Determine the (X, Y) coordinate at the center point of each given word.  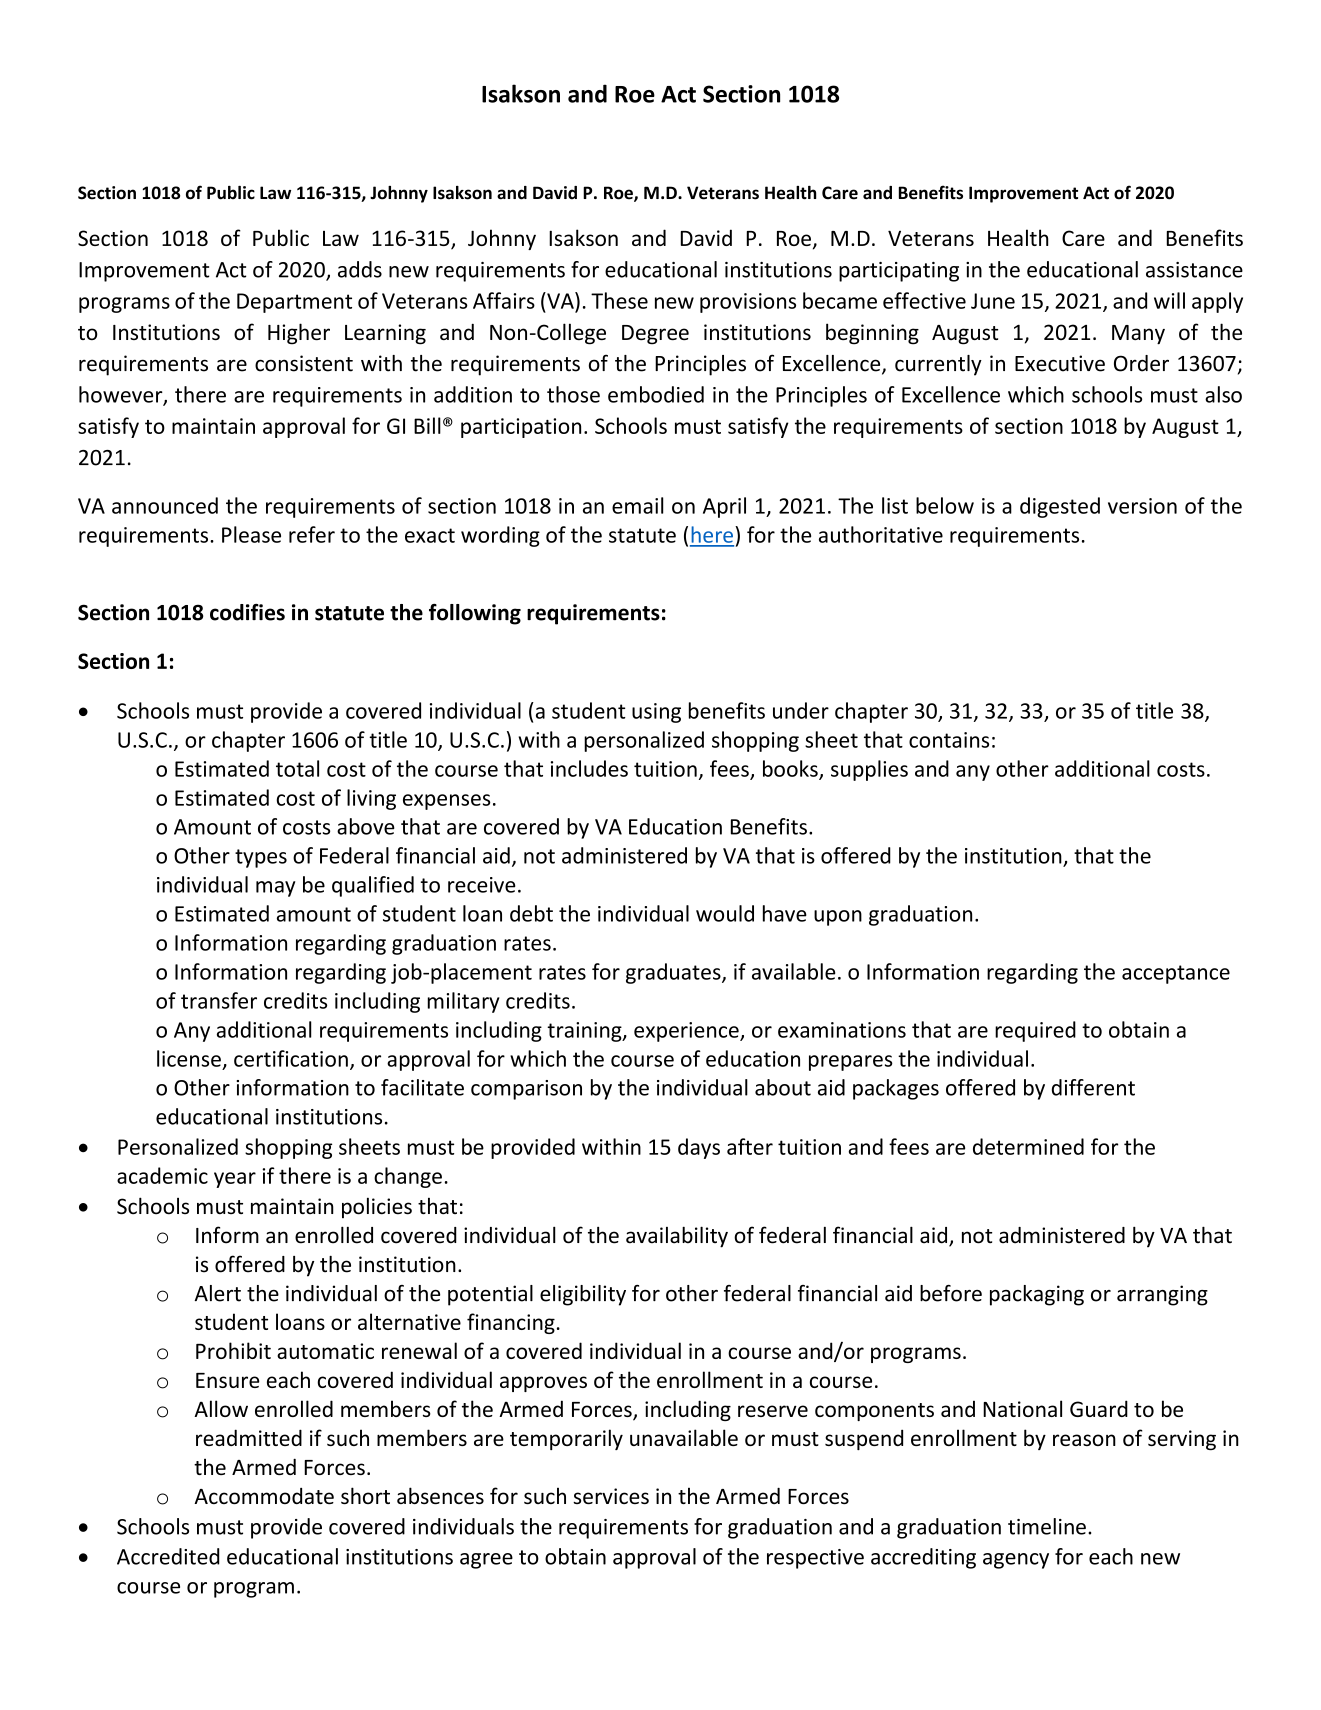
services (611, 1496)
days (699, 1148)
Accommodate (264, 1496)
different (1093, 1087)
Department (294, 303)
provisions (748, 303)
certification (291, 1058)
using (656, 713)
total (297, 768)
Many (1138, 335)
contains (949, 740)
